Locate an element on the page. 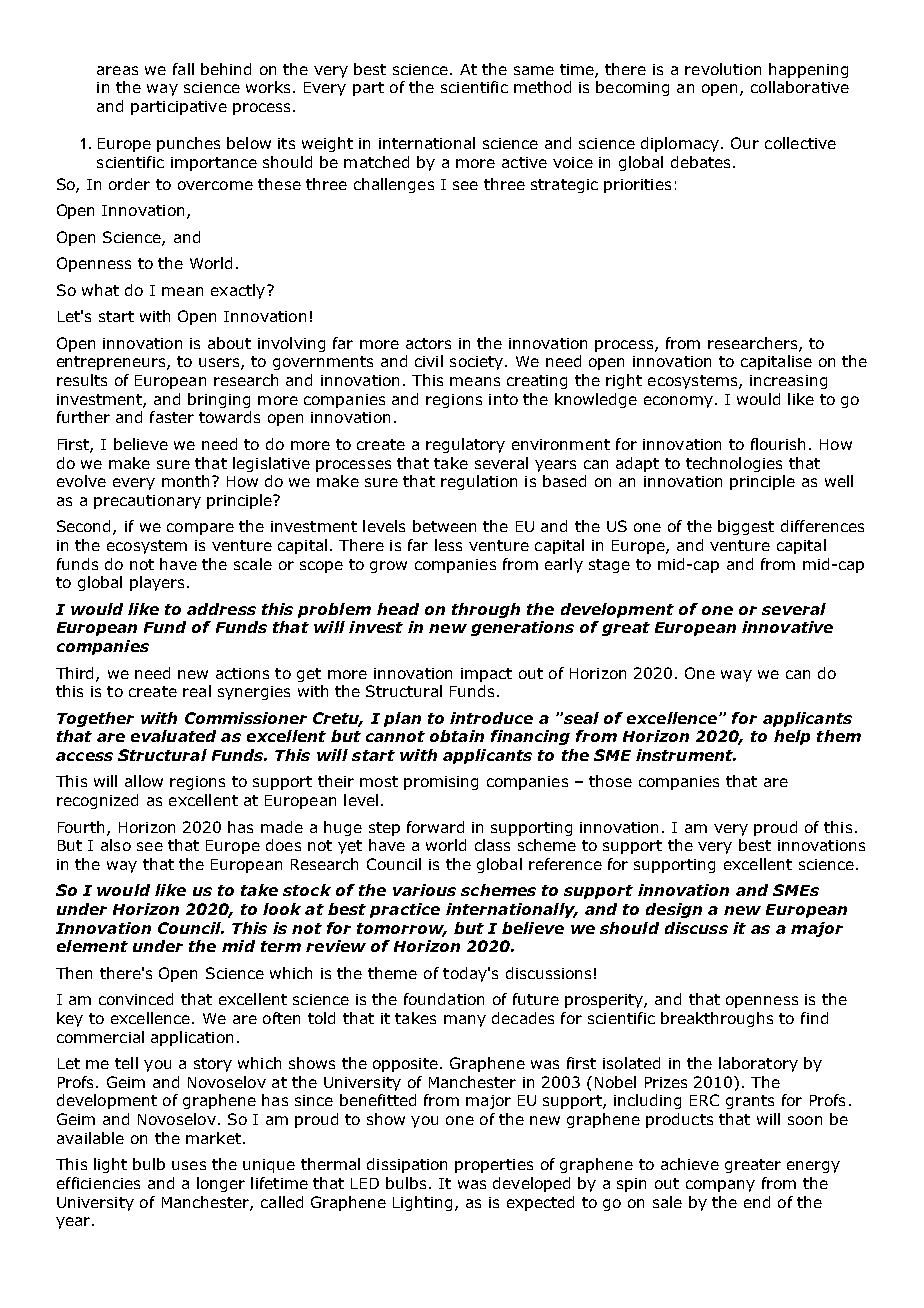 The height and width of the page is (1308, 924). properties is located at coordinates (494, 1166).
